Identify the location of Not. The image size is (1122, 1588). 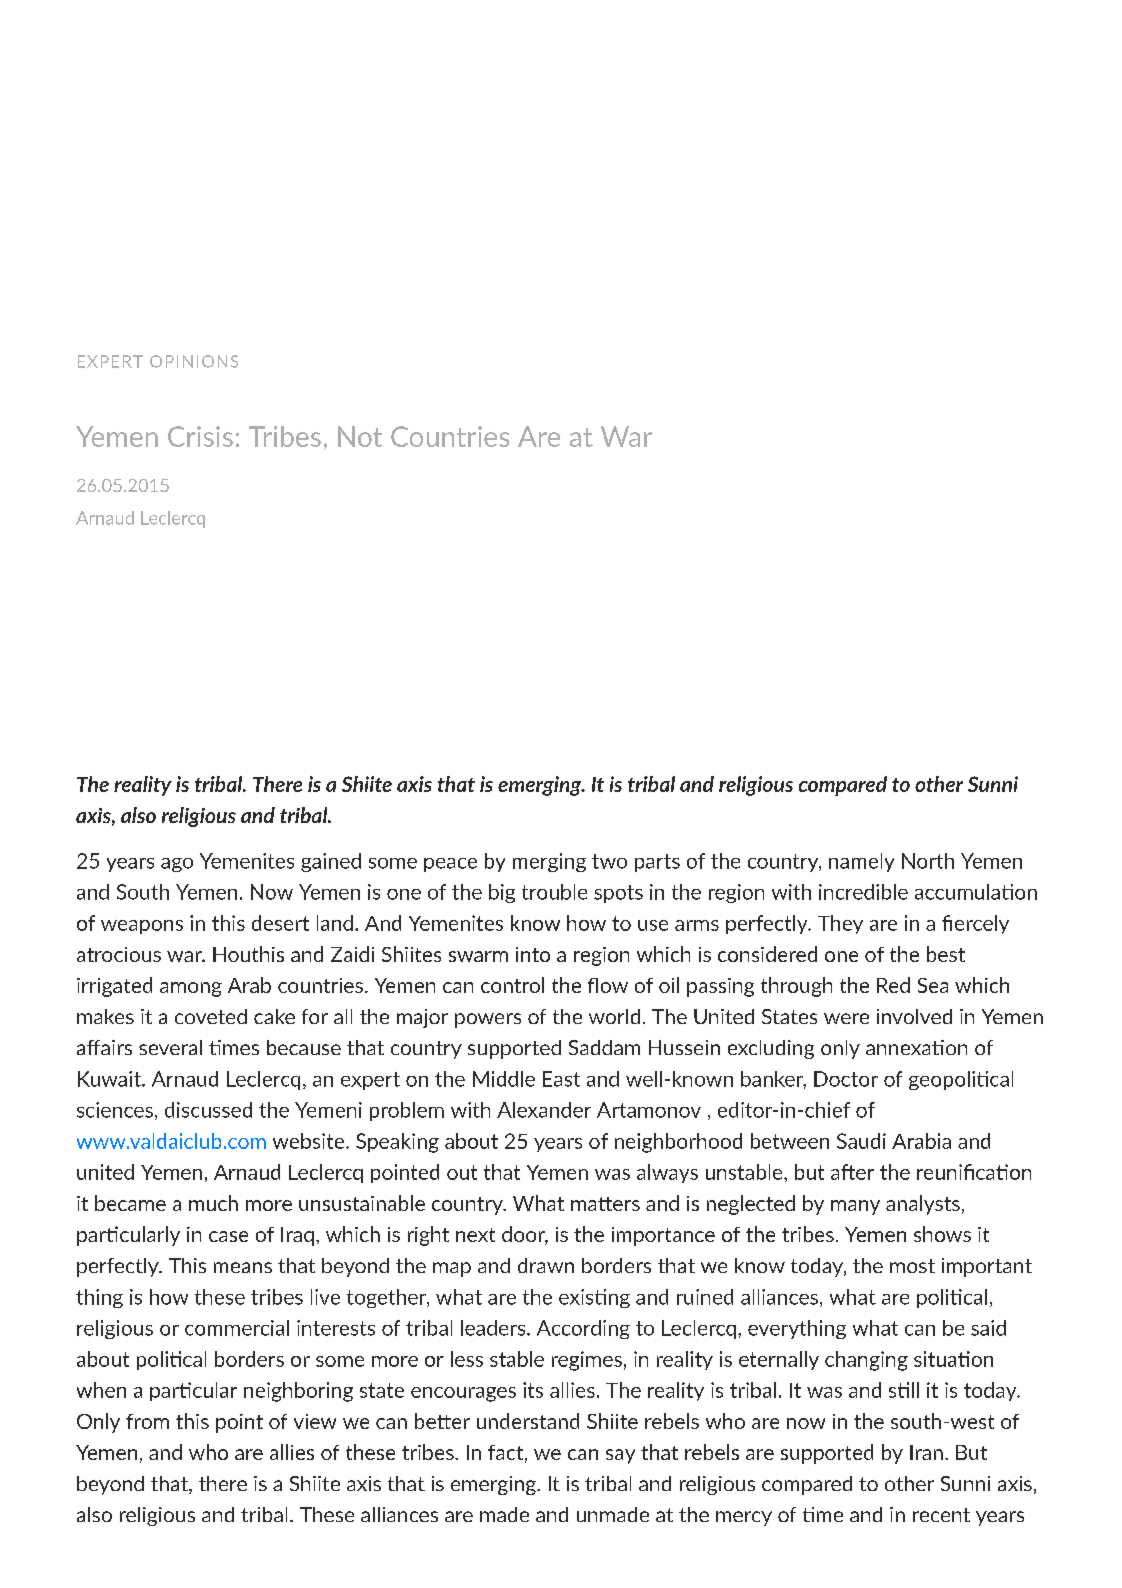
(360, 436).
